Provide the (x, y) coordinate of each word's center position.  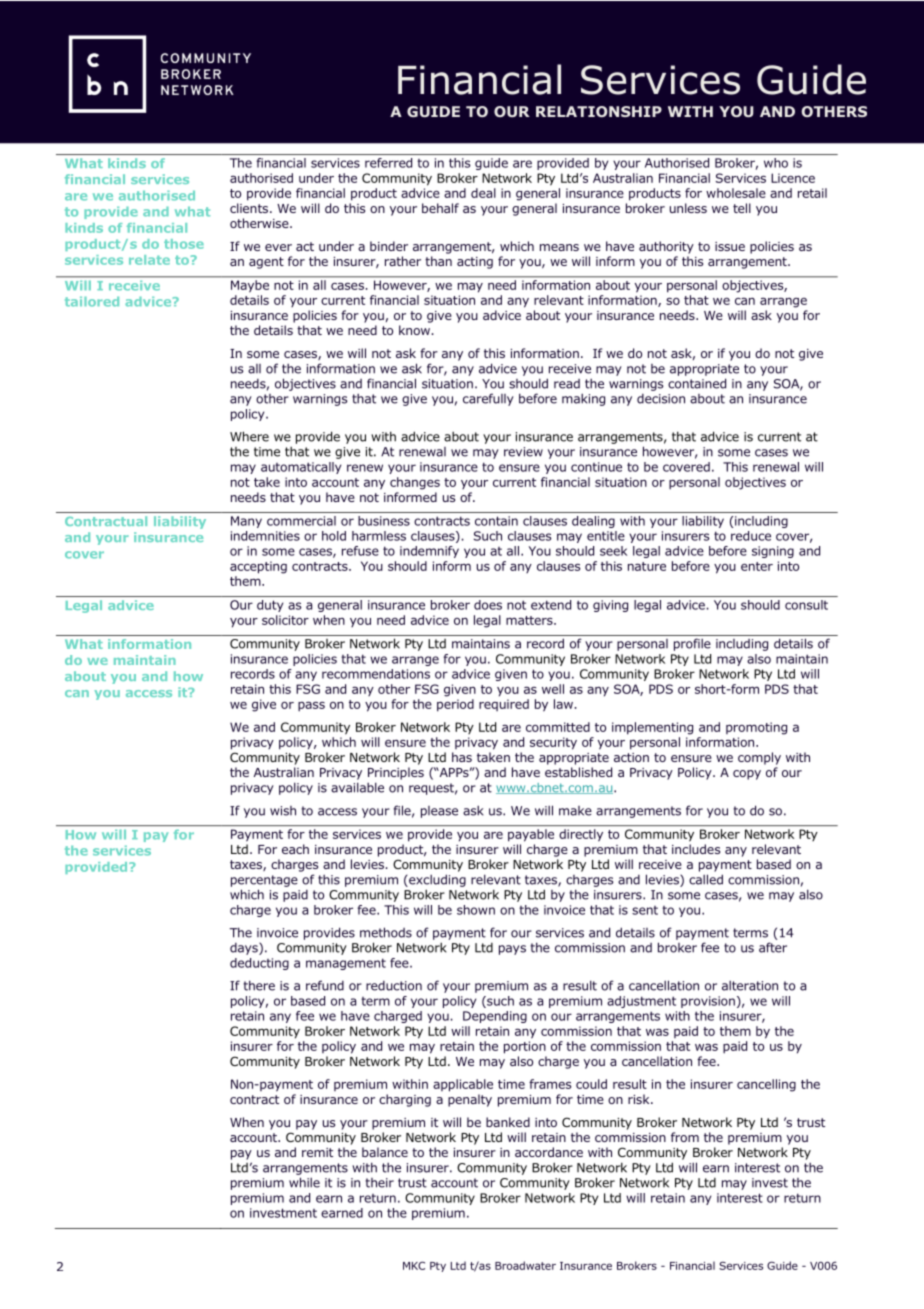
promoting (756, 728)
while (304, 1182)
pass (311, 706)
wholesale (736, 193)
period (455, 705)
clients (250, 208)
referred (388, 163)
